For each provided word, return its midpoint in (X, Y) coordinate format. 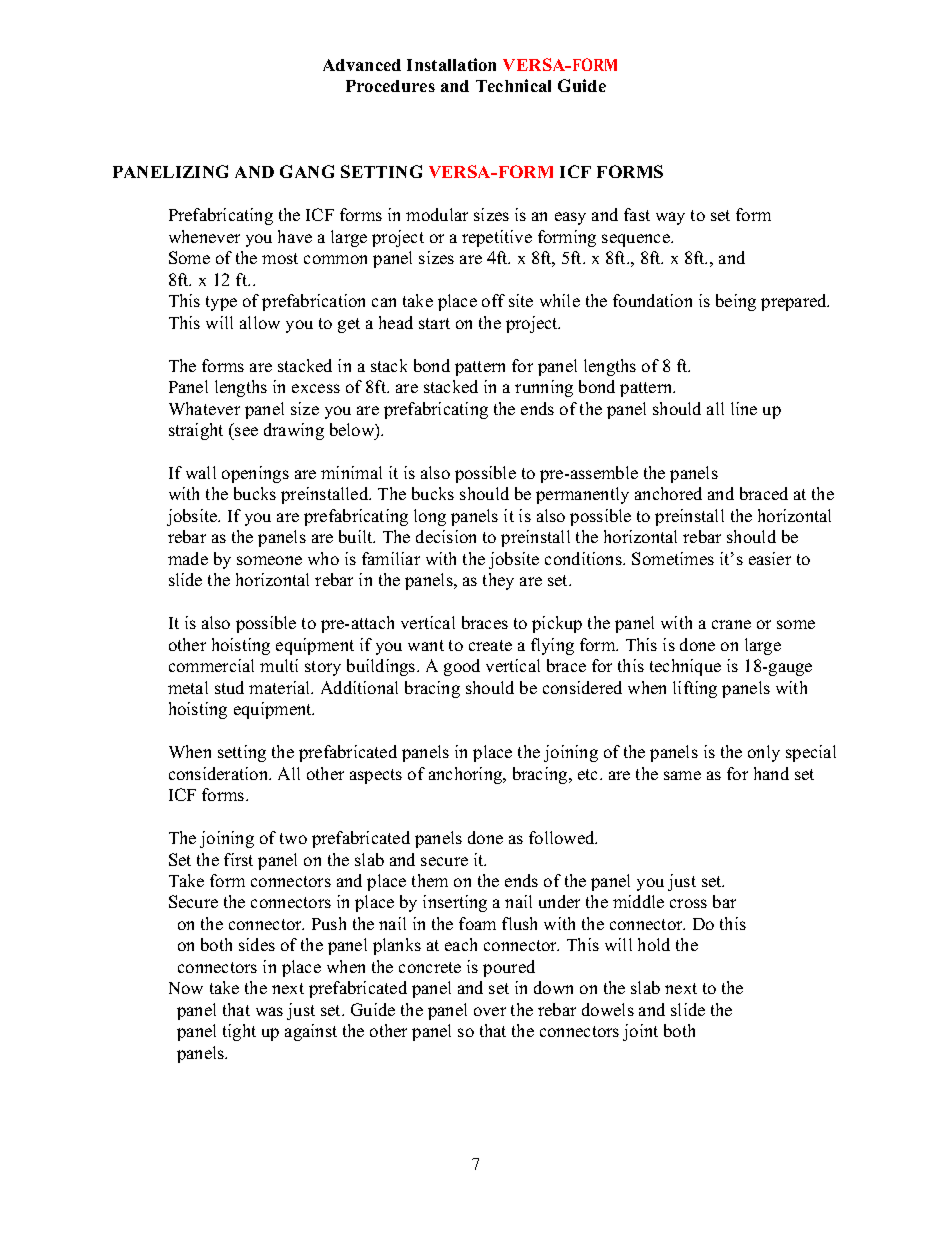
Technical (513, 85)
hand (771, 773)
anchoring (467, 775)
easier (770, 558)
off (493, 300)
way (670, 218)
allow (260, 322)
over (490, 1011)
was (269, 1011)
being (736, 302)
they (498, 581)
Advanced (362, 65)
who (323, 558)
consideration (220, 773)
